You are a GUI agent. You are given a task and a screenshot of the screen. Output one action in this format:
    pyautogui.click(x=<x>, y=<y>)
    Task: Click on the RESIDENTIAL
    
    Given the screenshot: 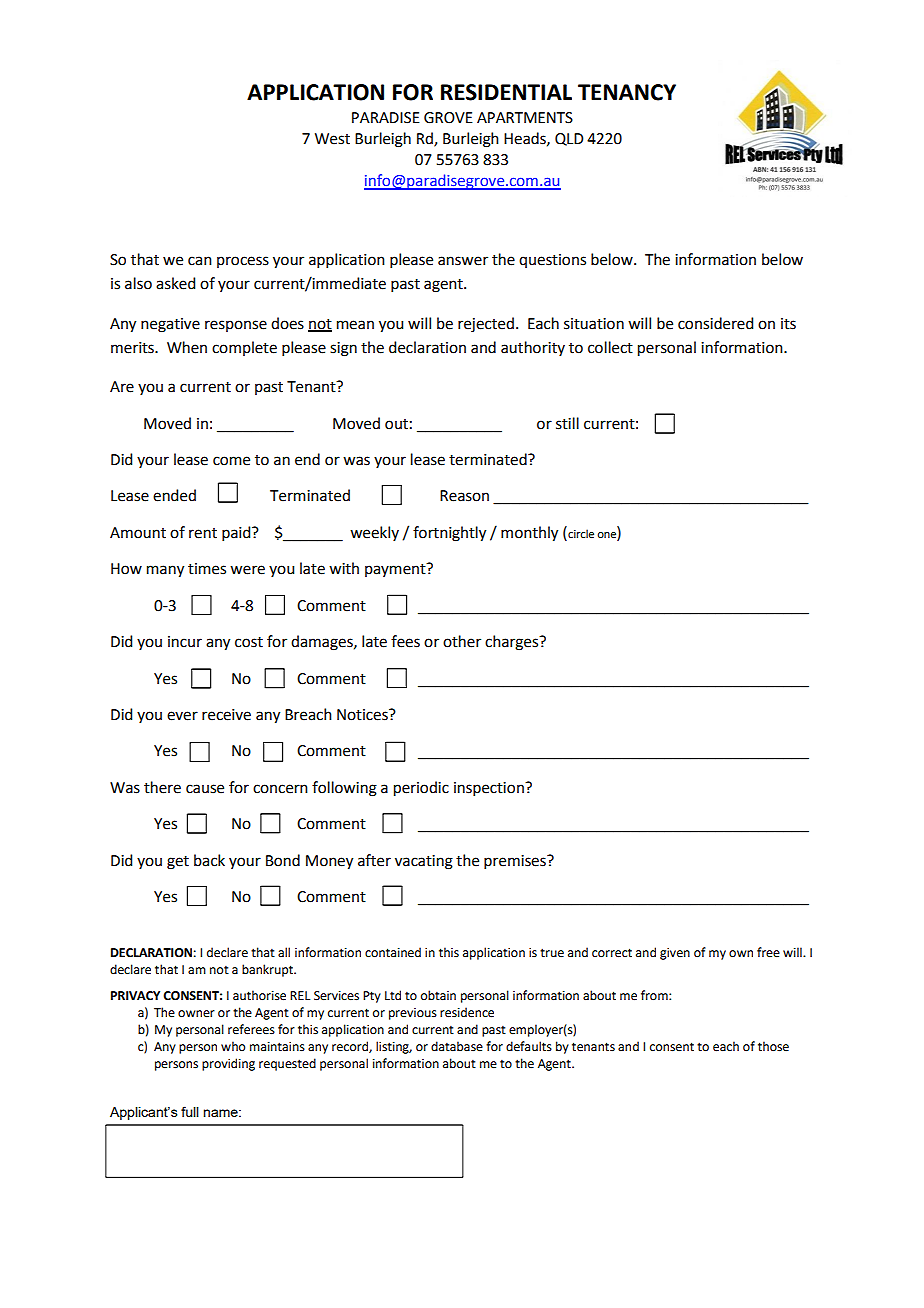 What is the action you would take?
    pyautogui.click(x=506, y=92)
